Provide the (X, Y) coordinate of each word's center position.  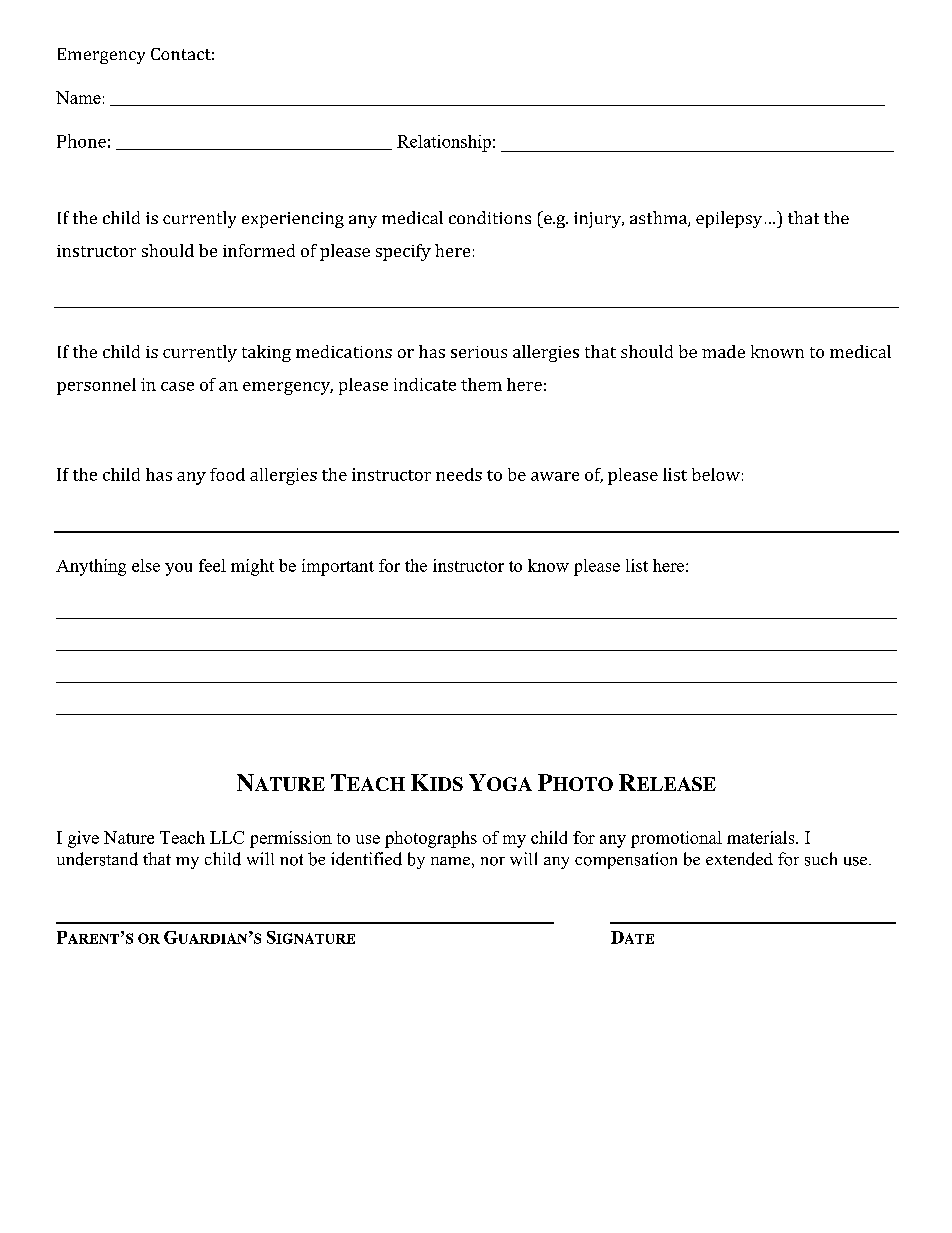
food (227, 474)
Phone (81, 141)
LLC (227, 837)
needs (459, 474)
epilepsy (729, 219)
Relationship (444, 143)
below (716, 474)
